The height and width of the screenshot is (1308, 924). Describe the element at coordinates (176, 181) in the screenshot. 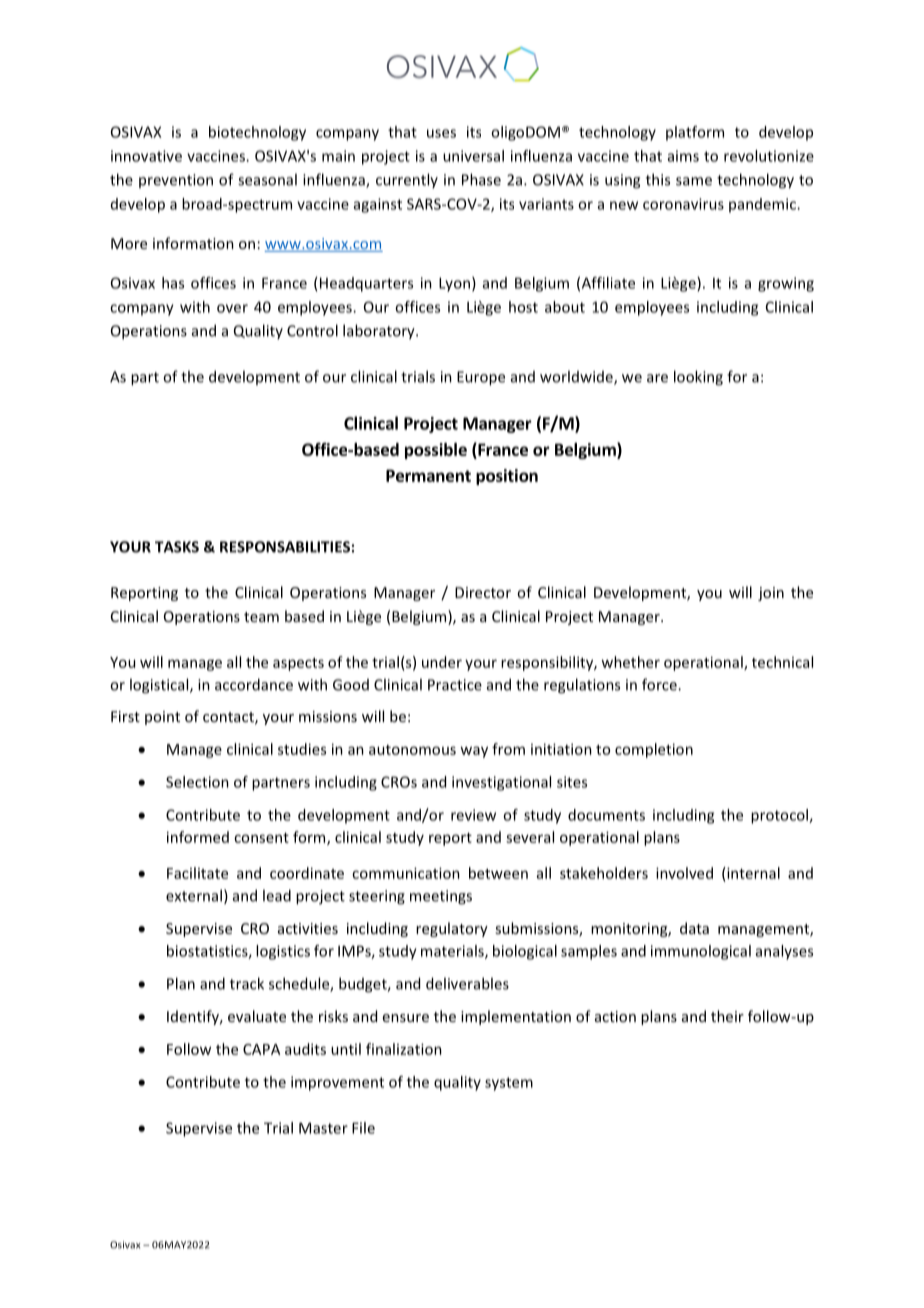

I see `prevention` at that location.
